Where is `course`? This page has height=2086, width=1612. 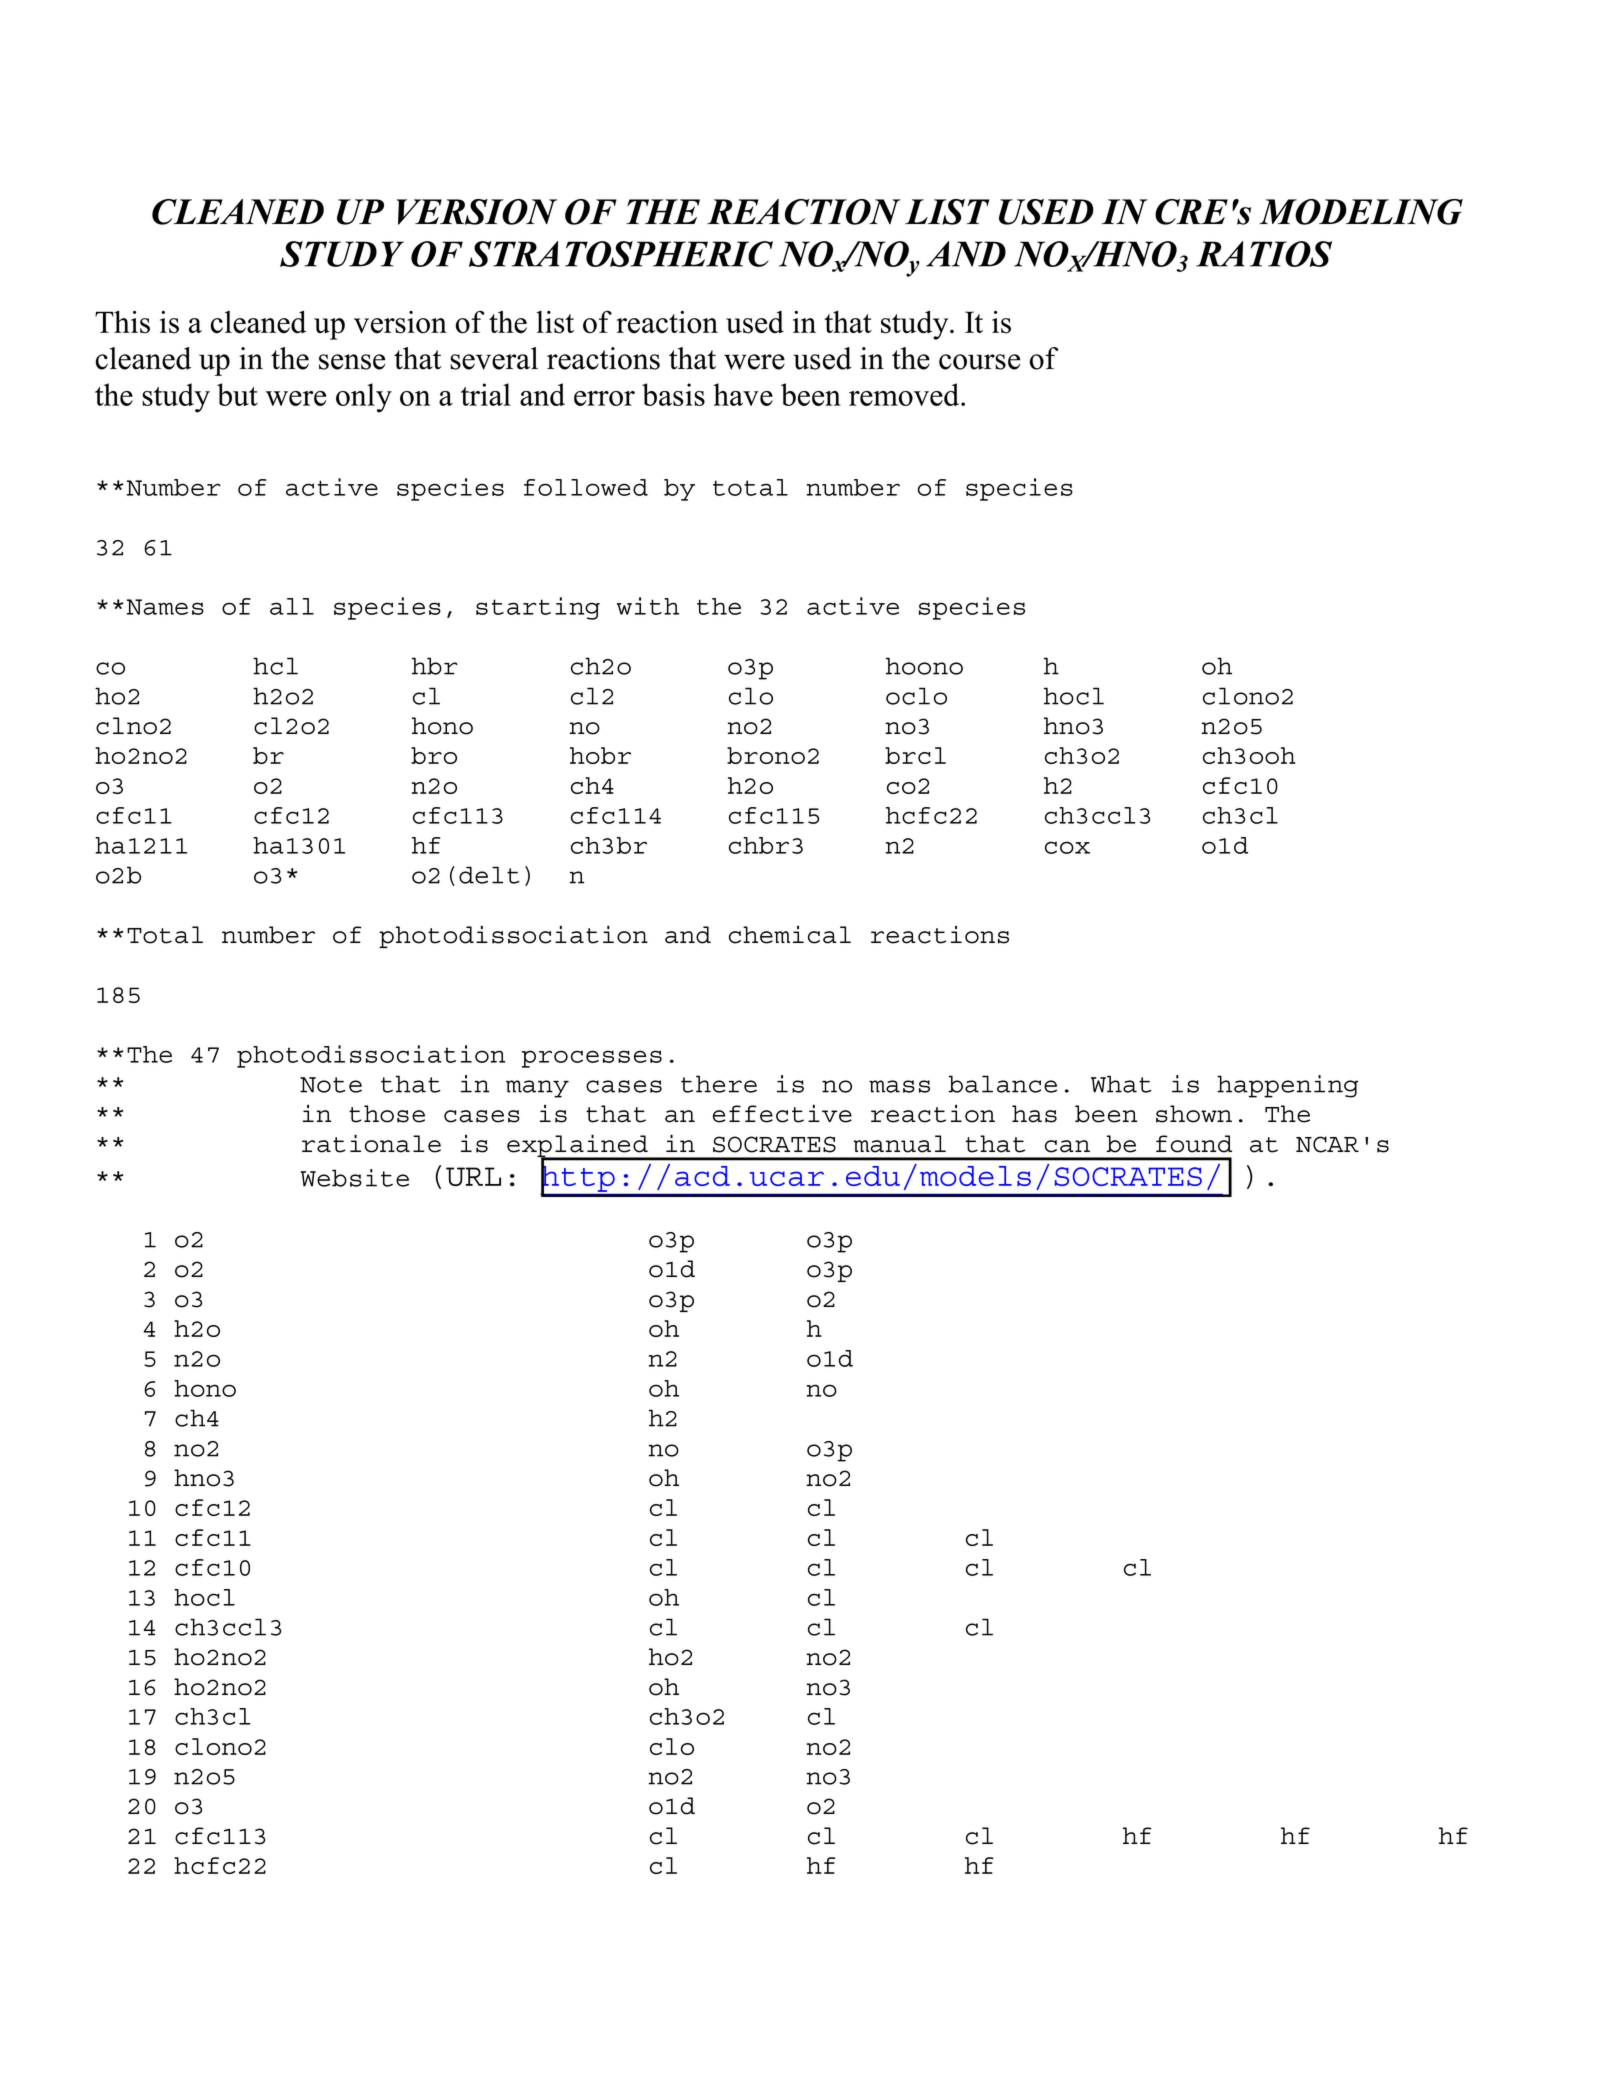 course is located at coordinates (979, 362).
